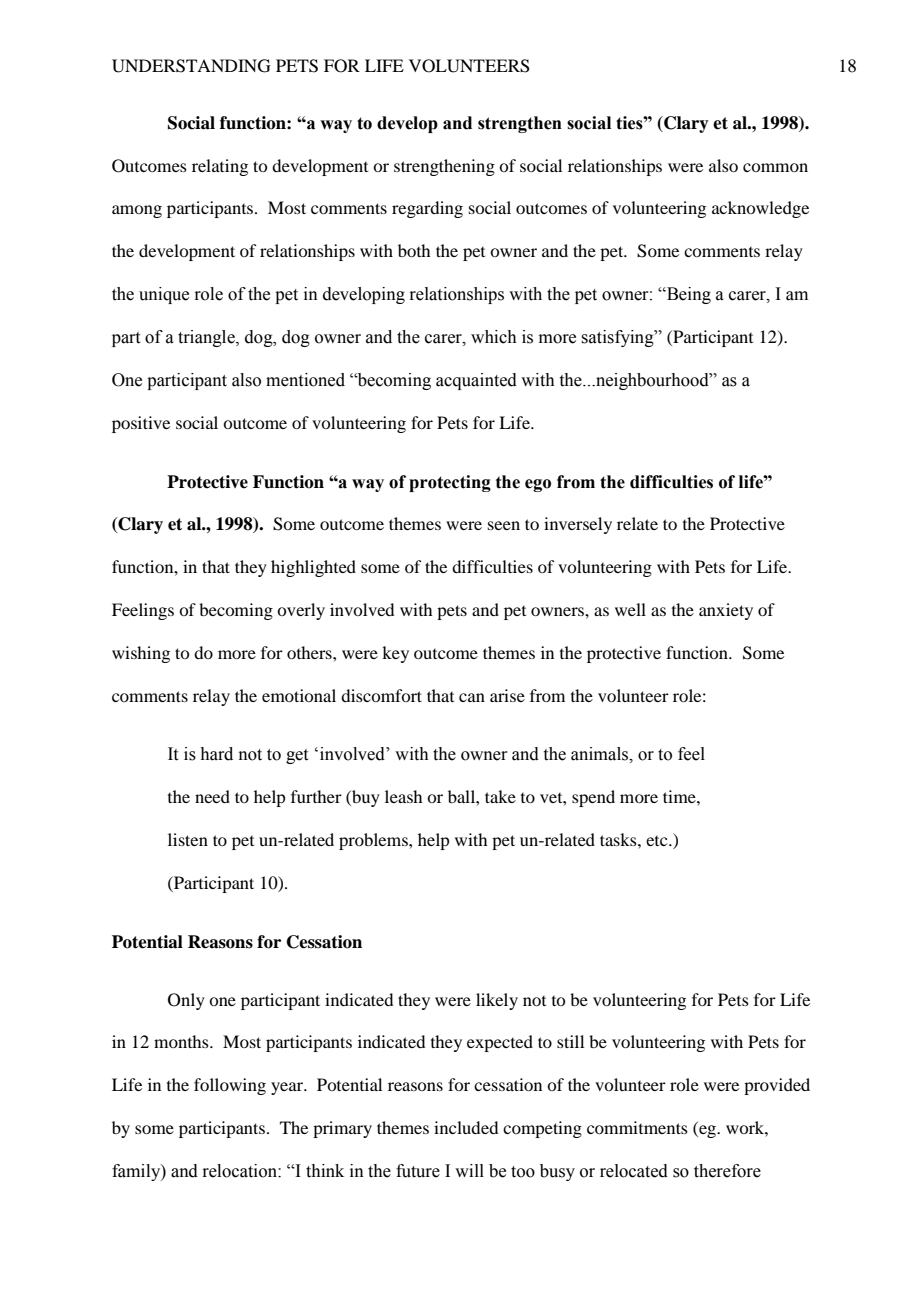 The width and height of the screenshot is (924, 1308). What do you see at coordinates (726, 611) in the screenshot?
I see `anxiety` at bounding box center [726, 611].
